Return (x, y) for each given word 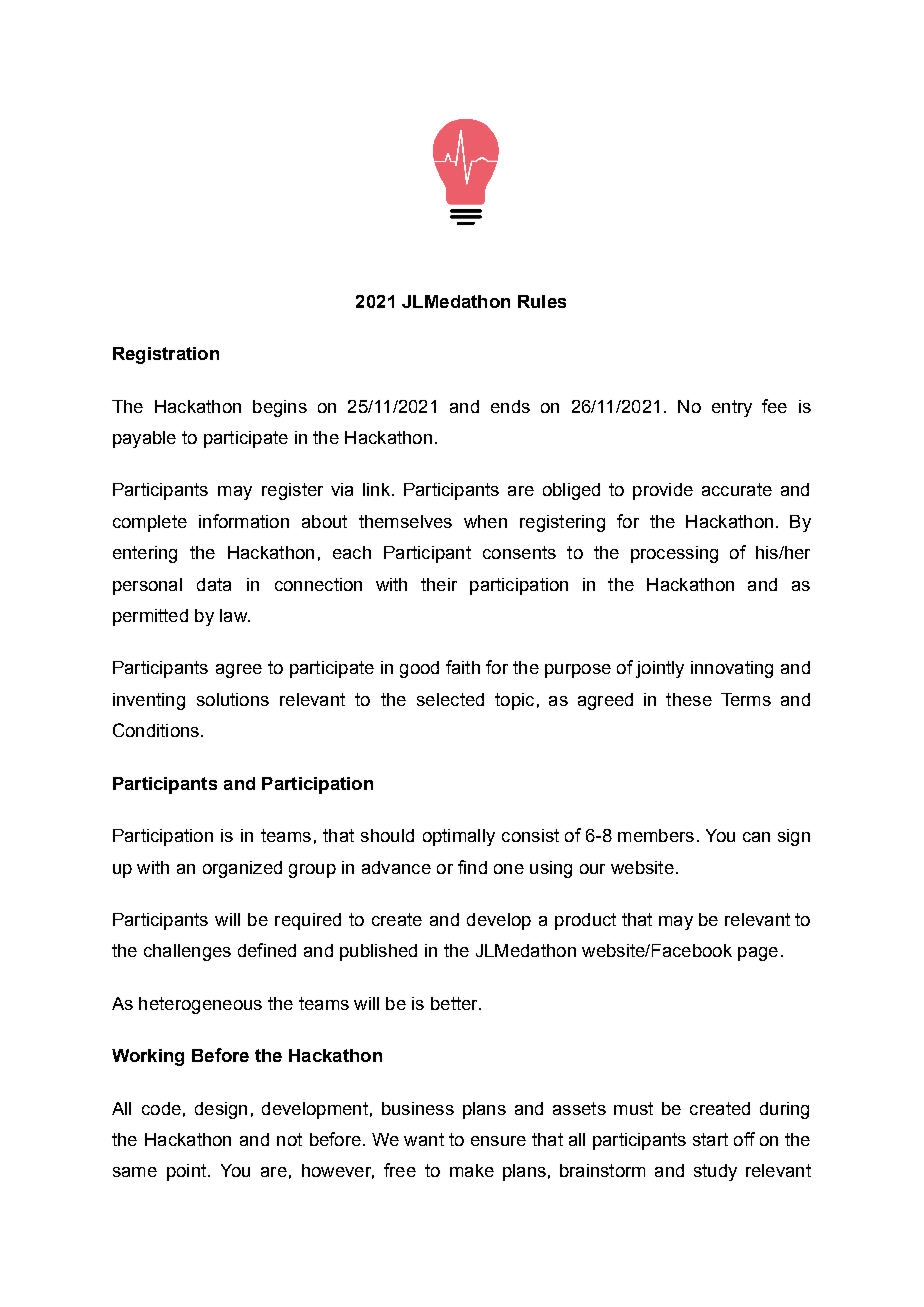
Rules (542, 301)
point (186, 1172)
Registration (166, 355)
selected (450, 699)
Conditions (156, 730)
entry (732, 408)
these (689, 699)
